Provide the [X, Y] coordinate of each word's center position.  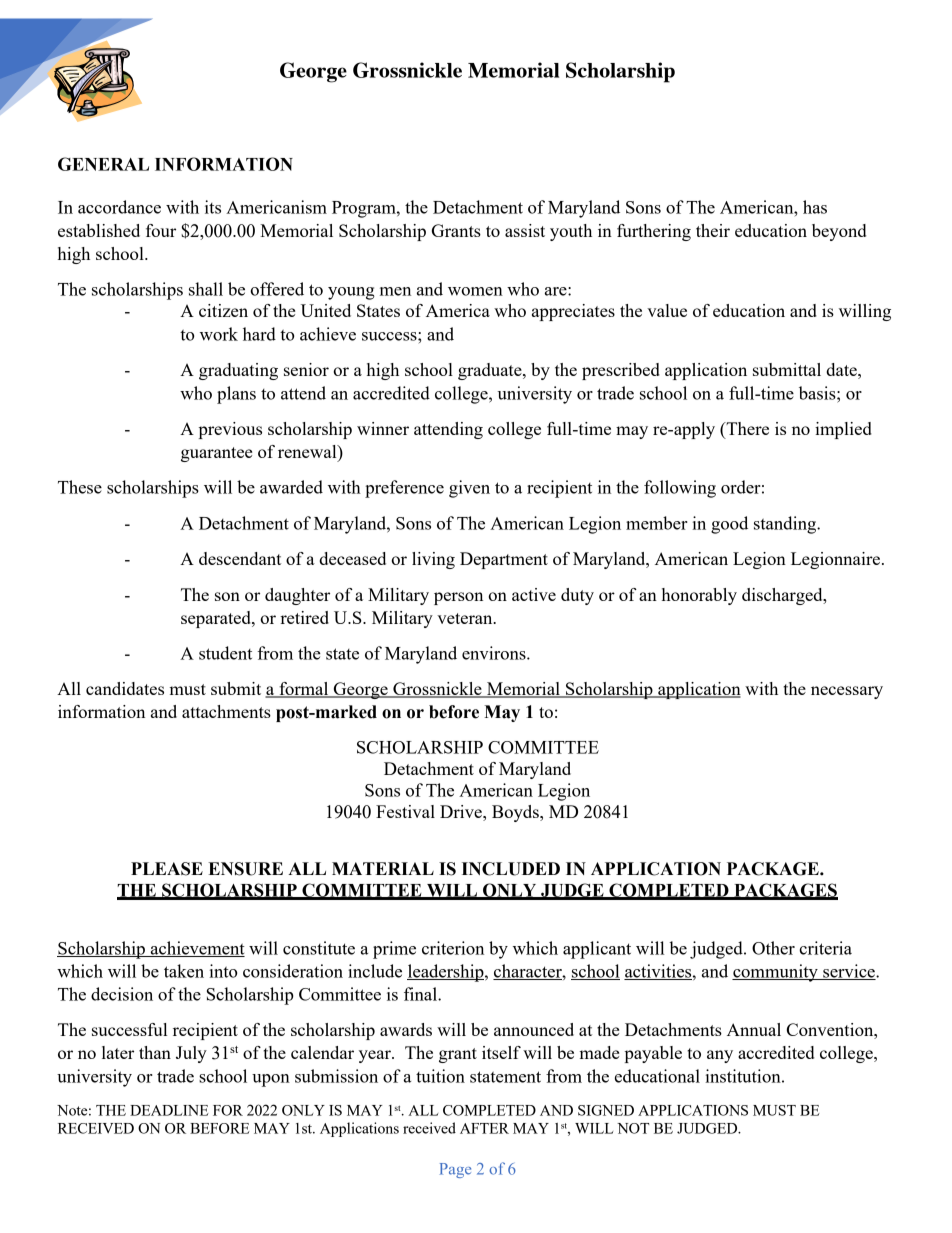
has [815, 207]
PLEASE [167, 869]
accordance [119, 207]
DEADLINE [169, 1110]
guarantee [216, 454]
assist [525, 230]
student [225, 653]
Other [773, 948]
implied [843, 430]
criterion [453, 948]
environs [495, 653]
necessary [847, 692]
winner [383, 428]
